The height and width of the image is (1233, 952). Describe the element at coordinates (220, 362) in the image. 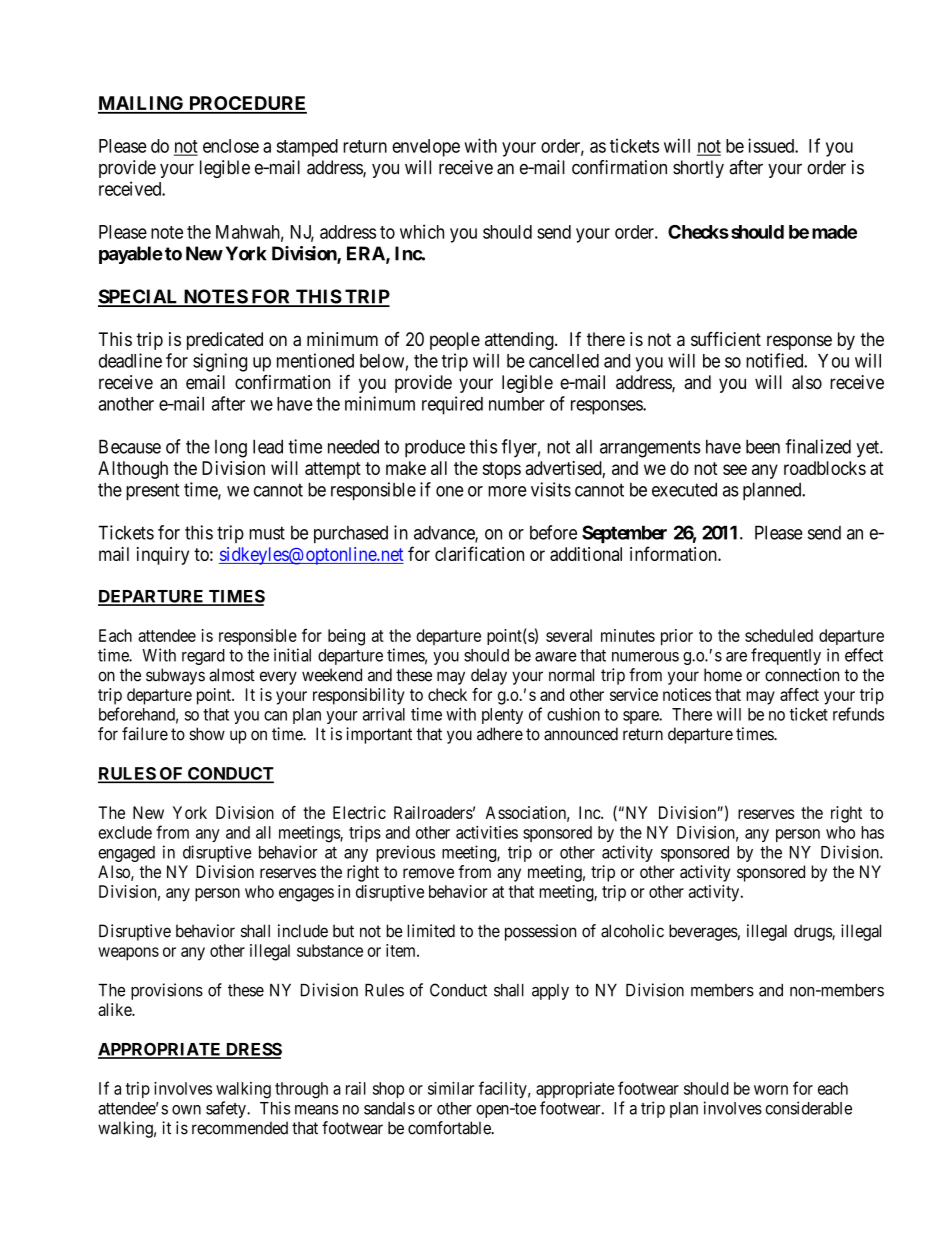

I see `signing` at that location.
